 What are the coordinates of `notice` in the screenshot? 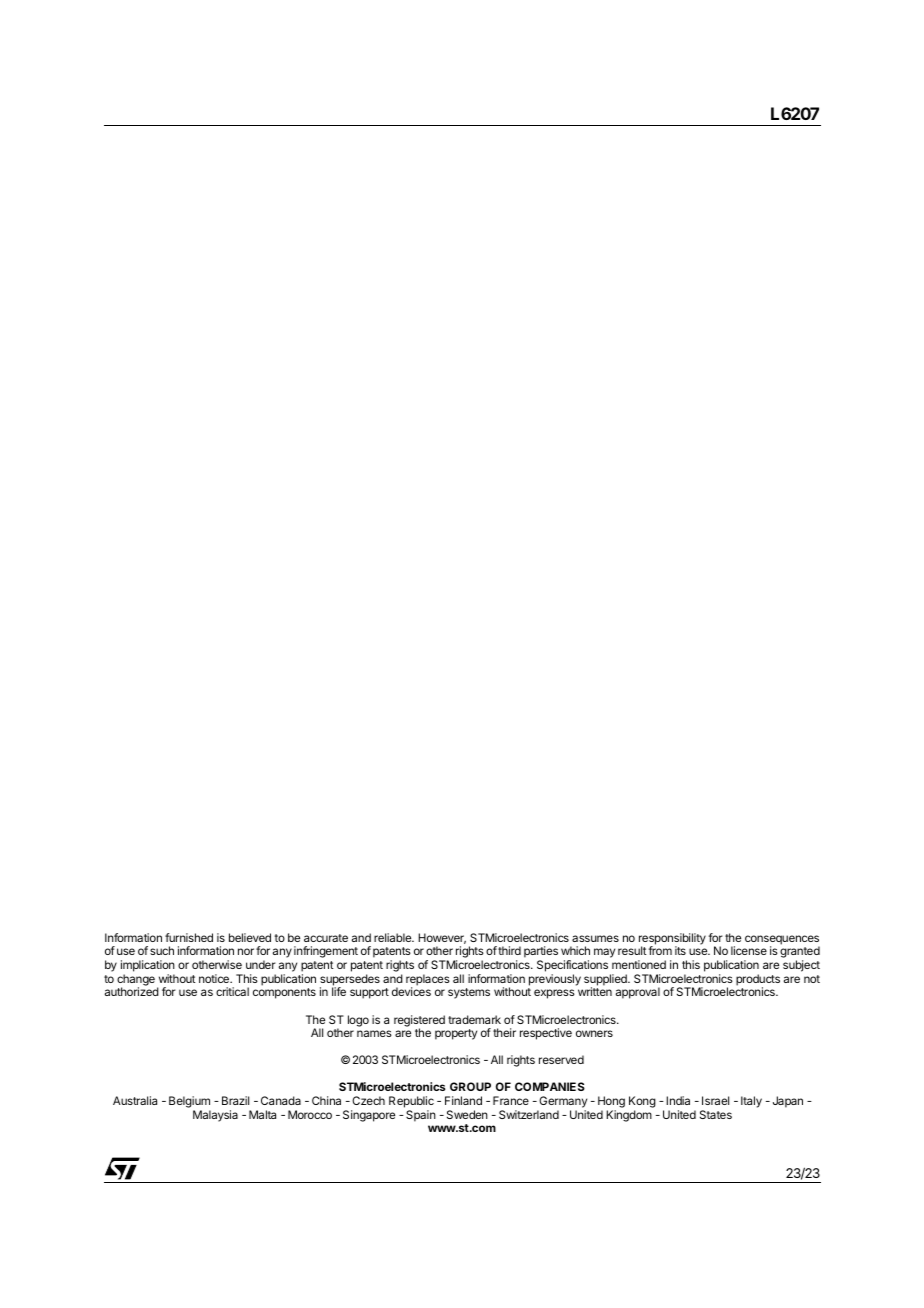 It's located at (215, 978).
